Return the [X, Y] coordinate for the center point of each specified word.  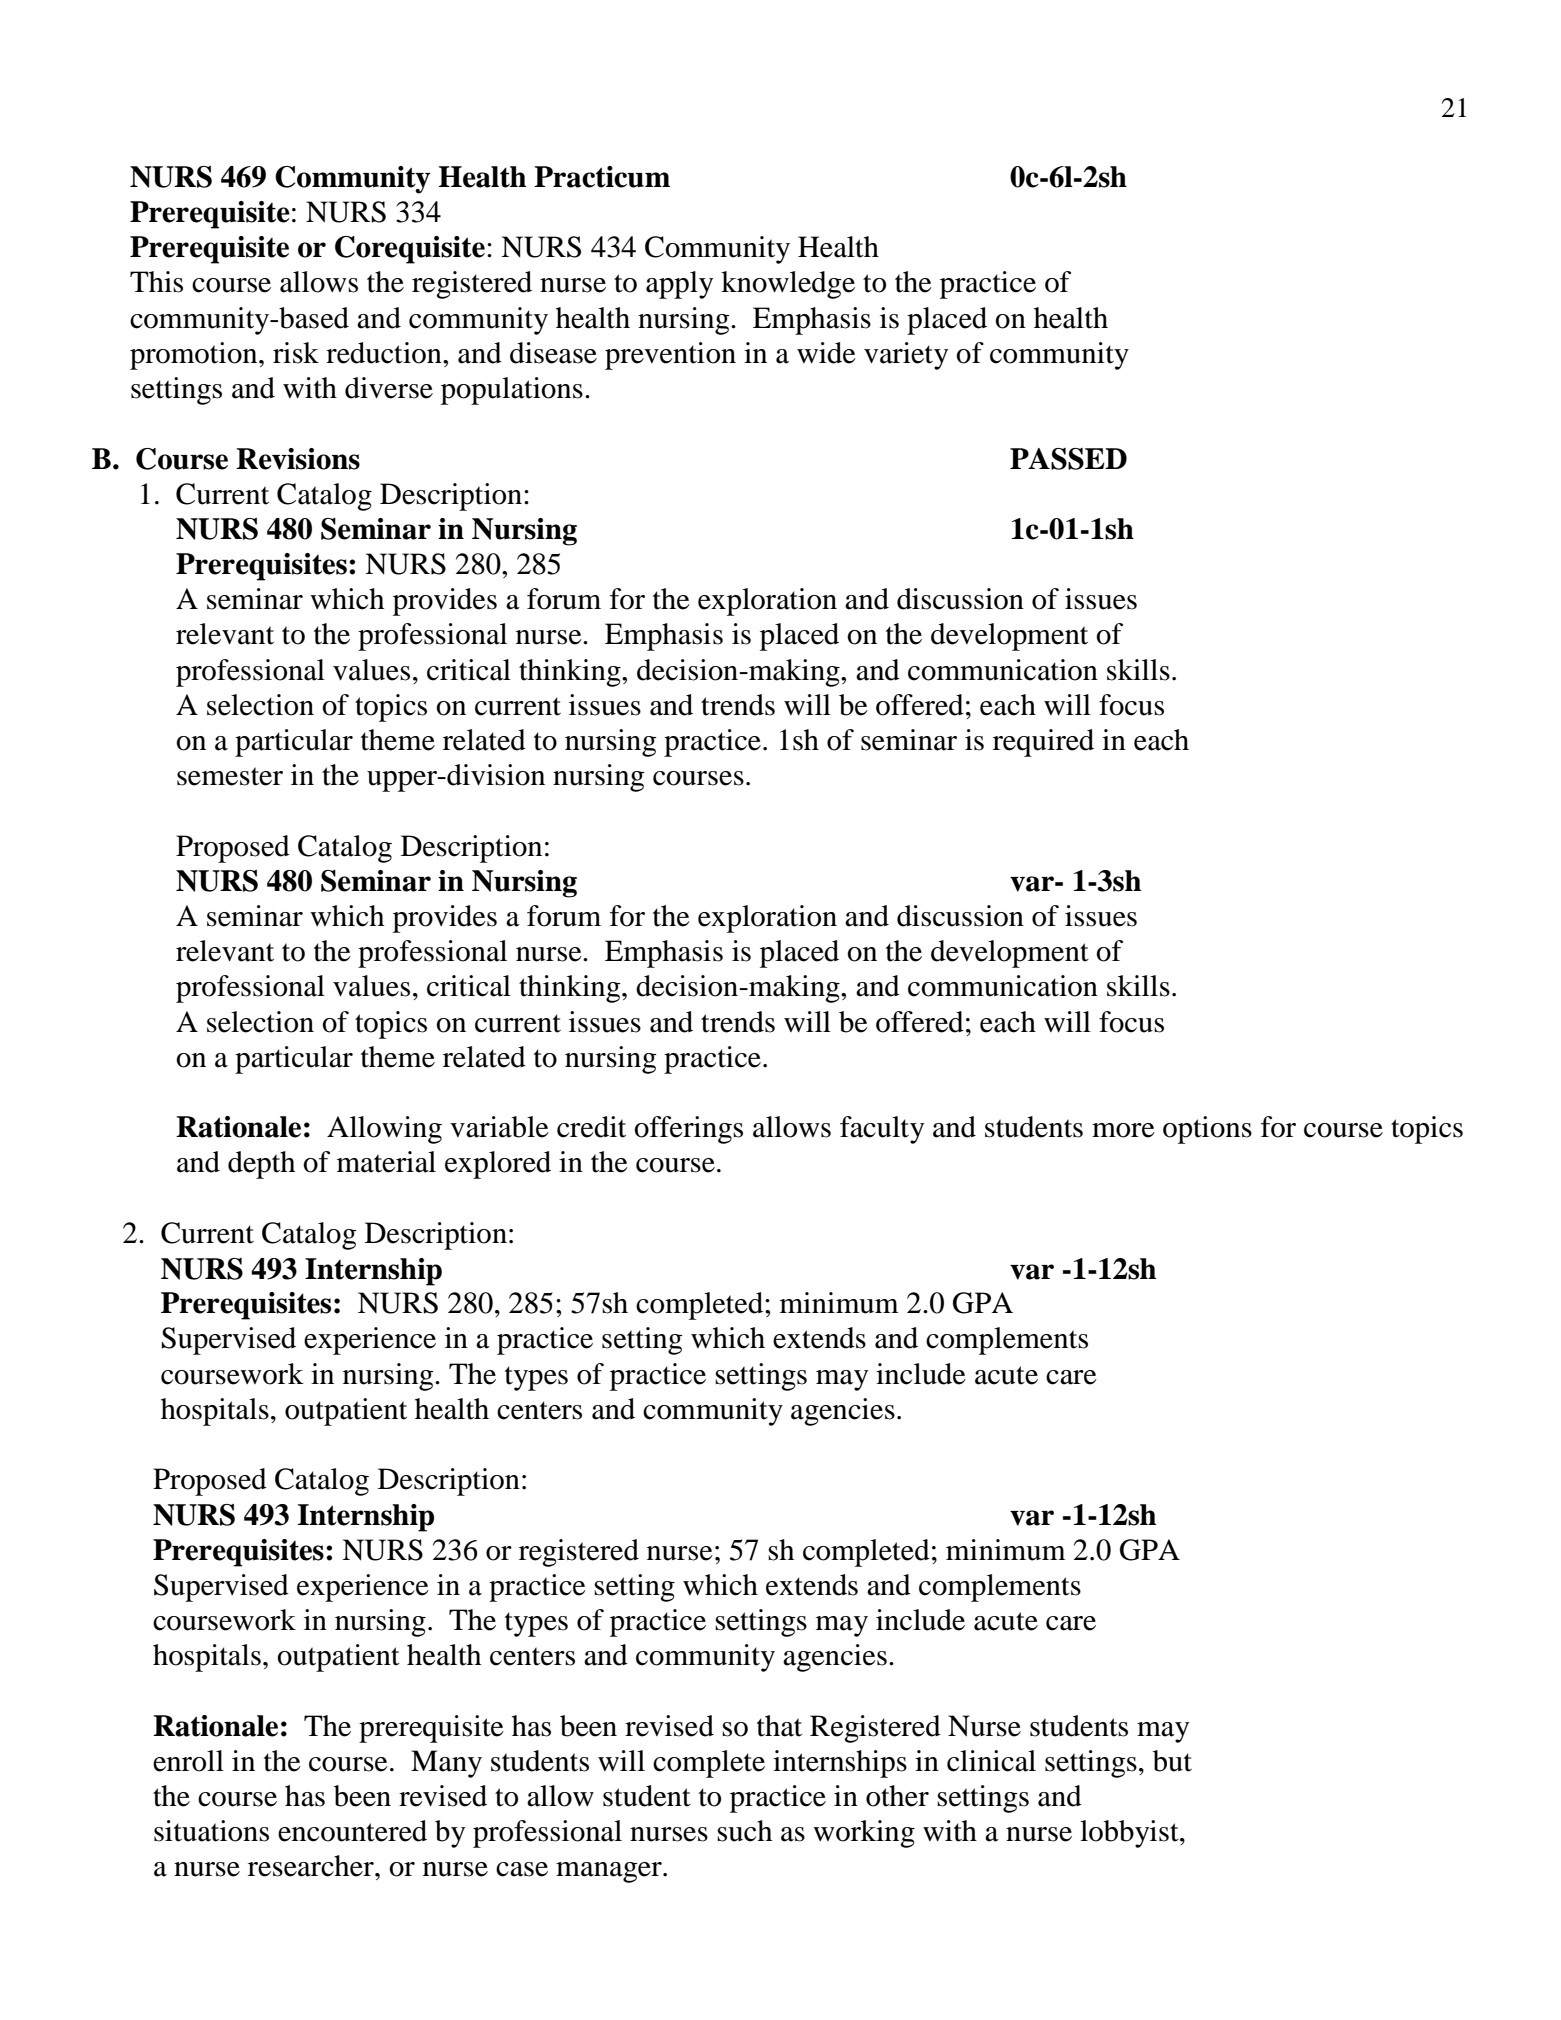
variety [906, 356]
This [156, 282]
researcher [312, 1866]
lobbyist [1130, 1834]
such [744, 1831]
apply [679, 285]
